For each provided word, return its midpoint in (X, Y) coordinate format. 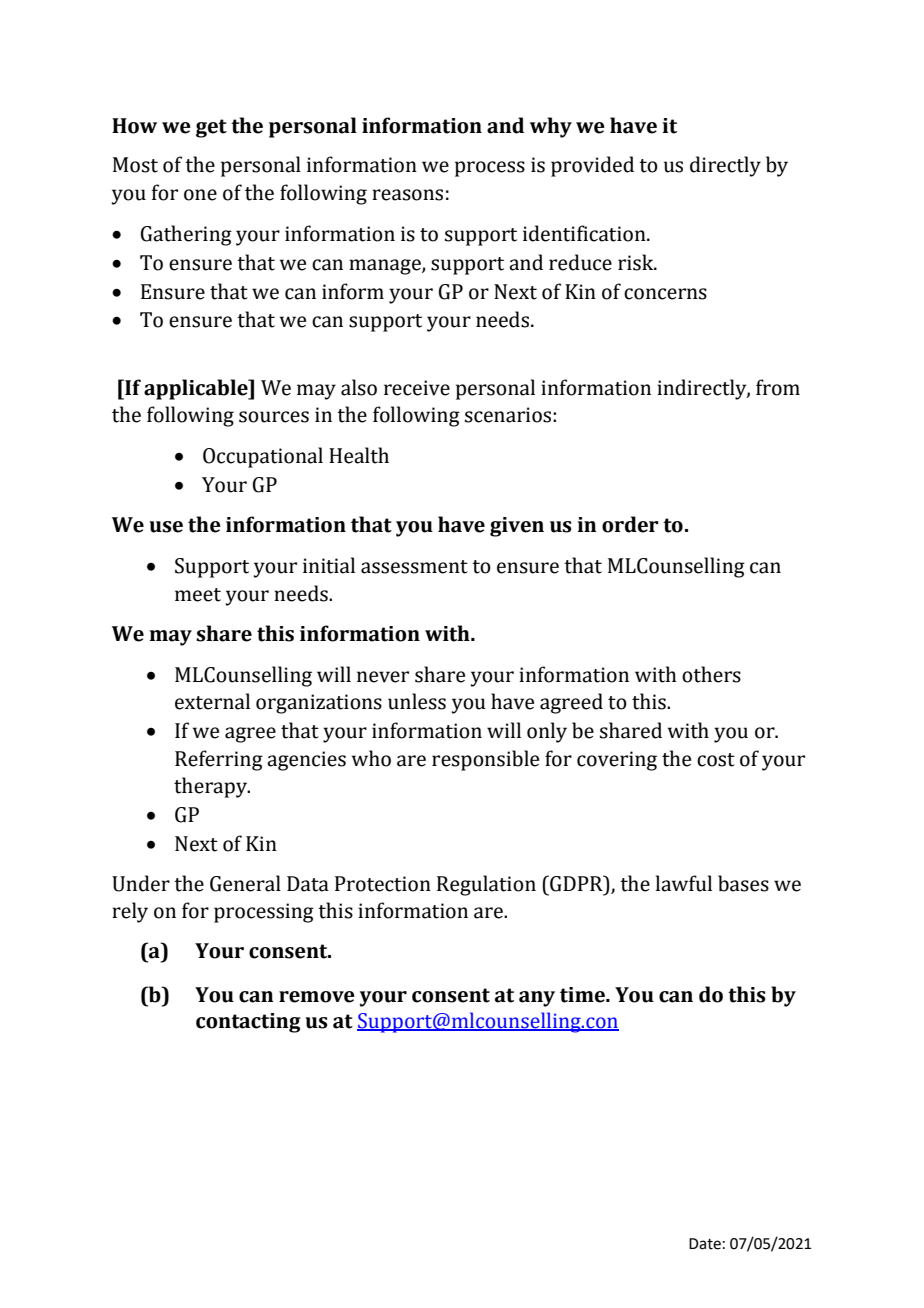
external (212, 701)
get (211, 128)
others (711, 674)
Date (705, 1244)
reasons (407, 195)
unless (417, 701)
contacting (248, 1023)
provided (592, 166)
